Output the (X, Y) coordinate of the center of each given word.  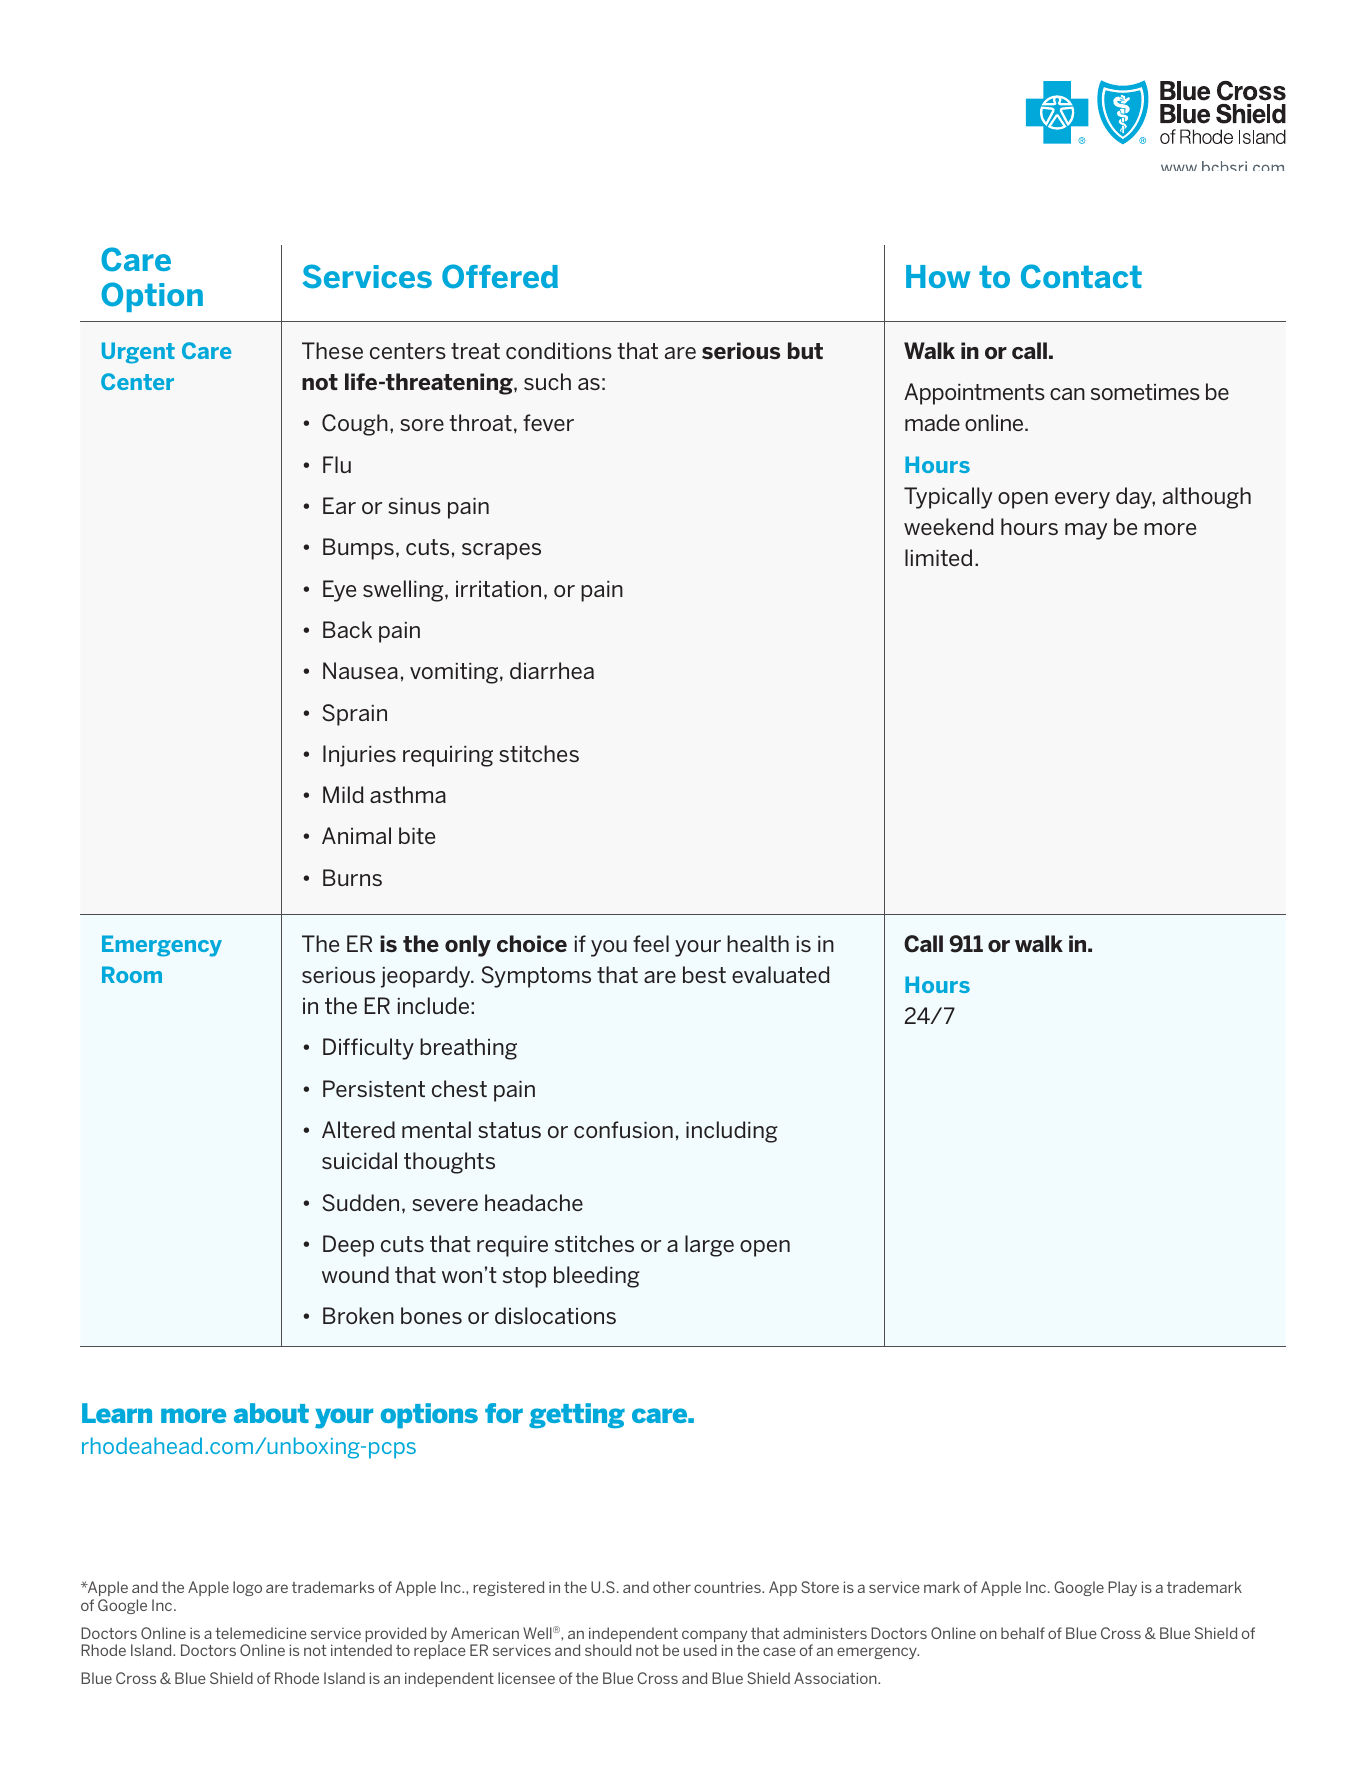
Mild (343, 794)
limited (938, 557)
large (709, 1246)
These (332, 350)
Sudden (360, 1203)
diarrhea (552, 670)
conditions (559, 350)
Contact (1081, 276)
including (731, 1132)
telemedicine (261, 1633)
